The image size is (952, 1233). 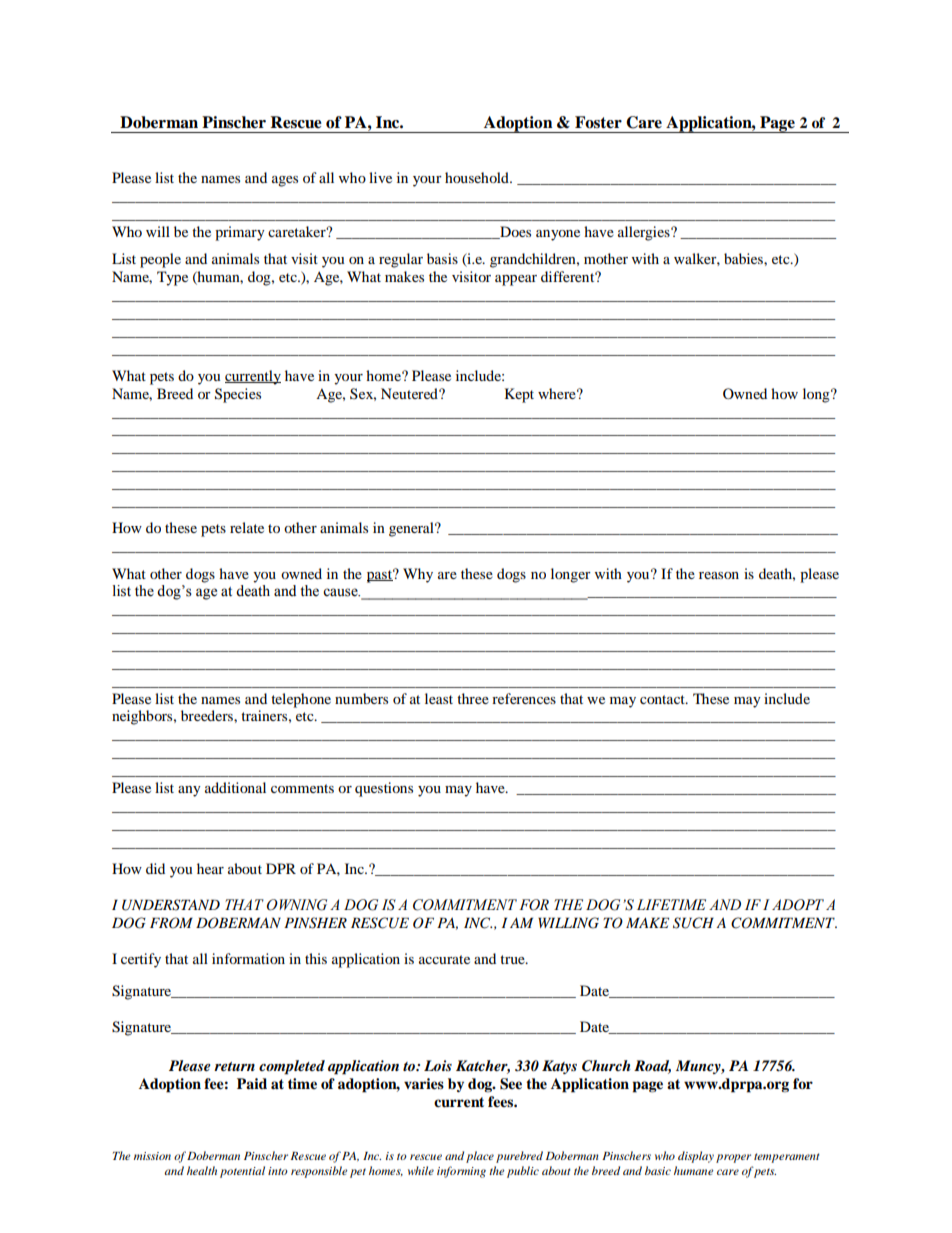 I want to click on display, so click(x=696, y=1157).
